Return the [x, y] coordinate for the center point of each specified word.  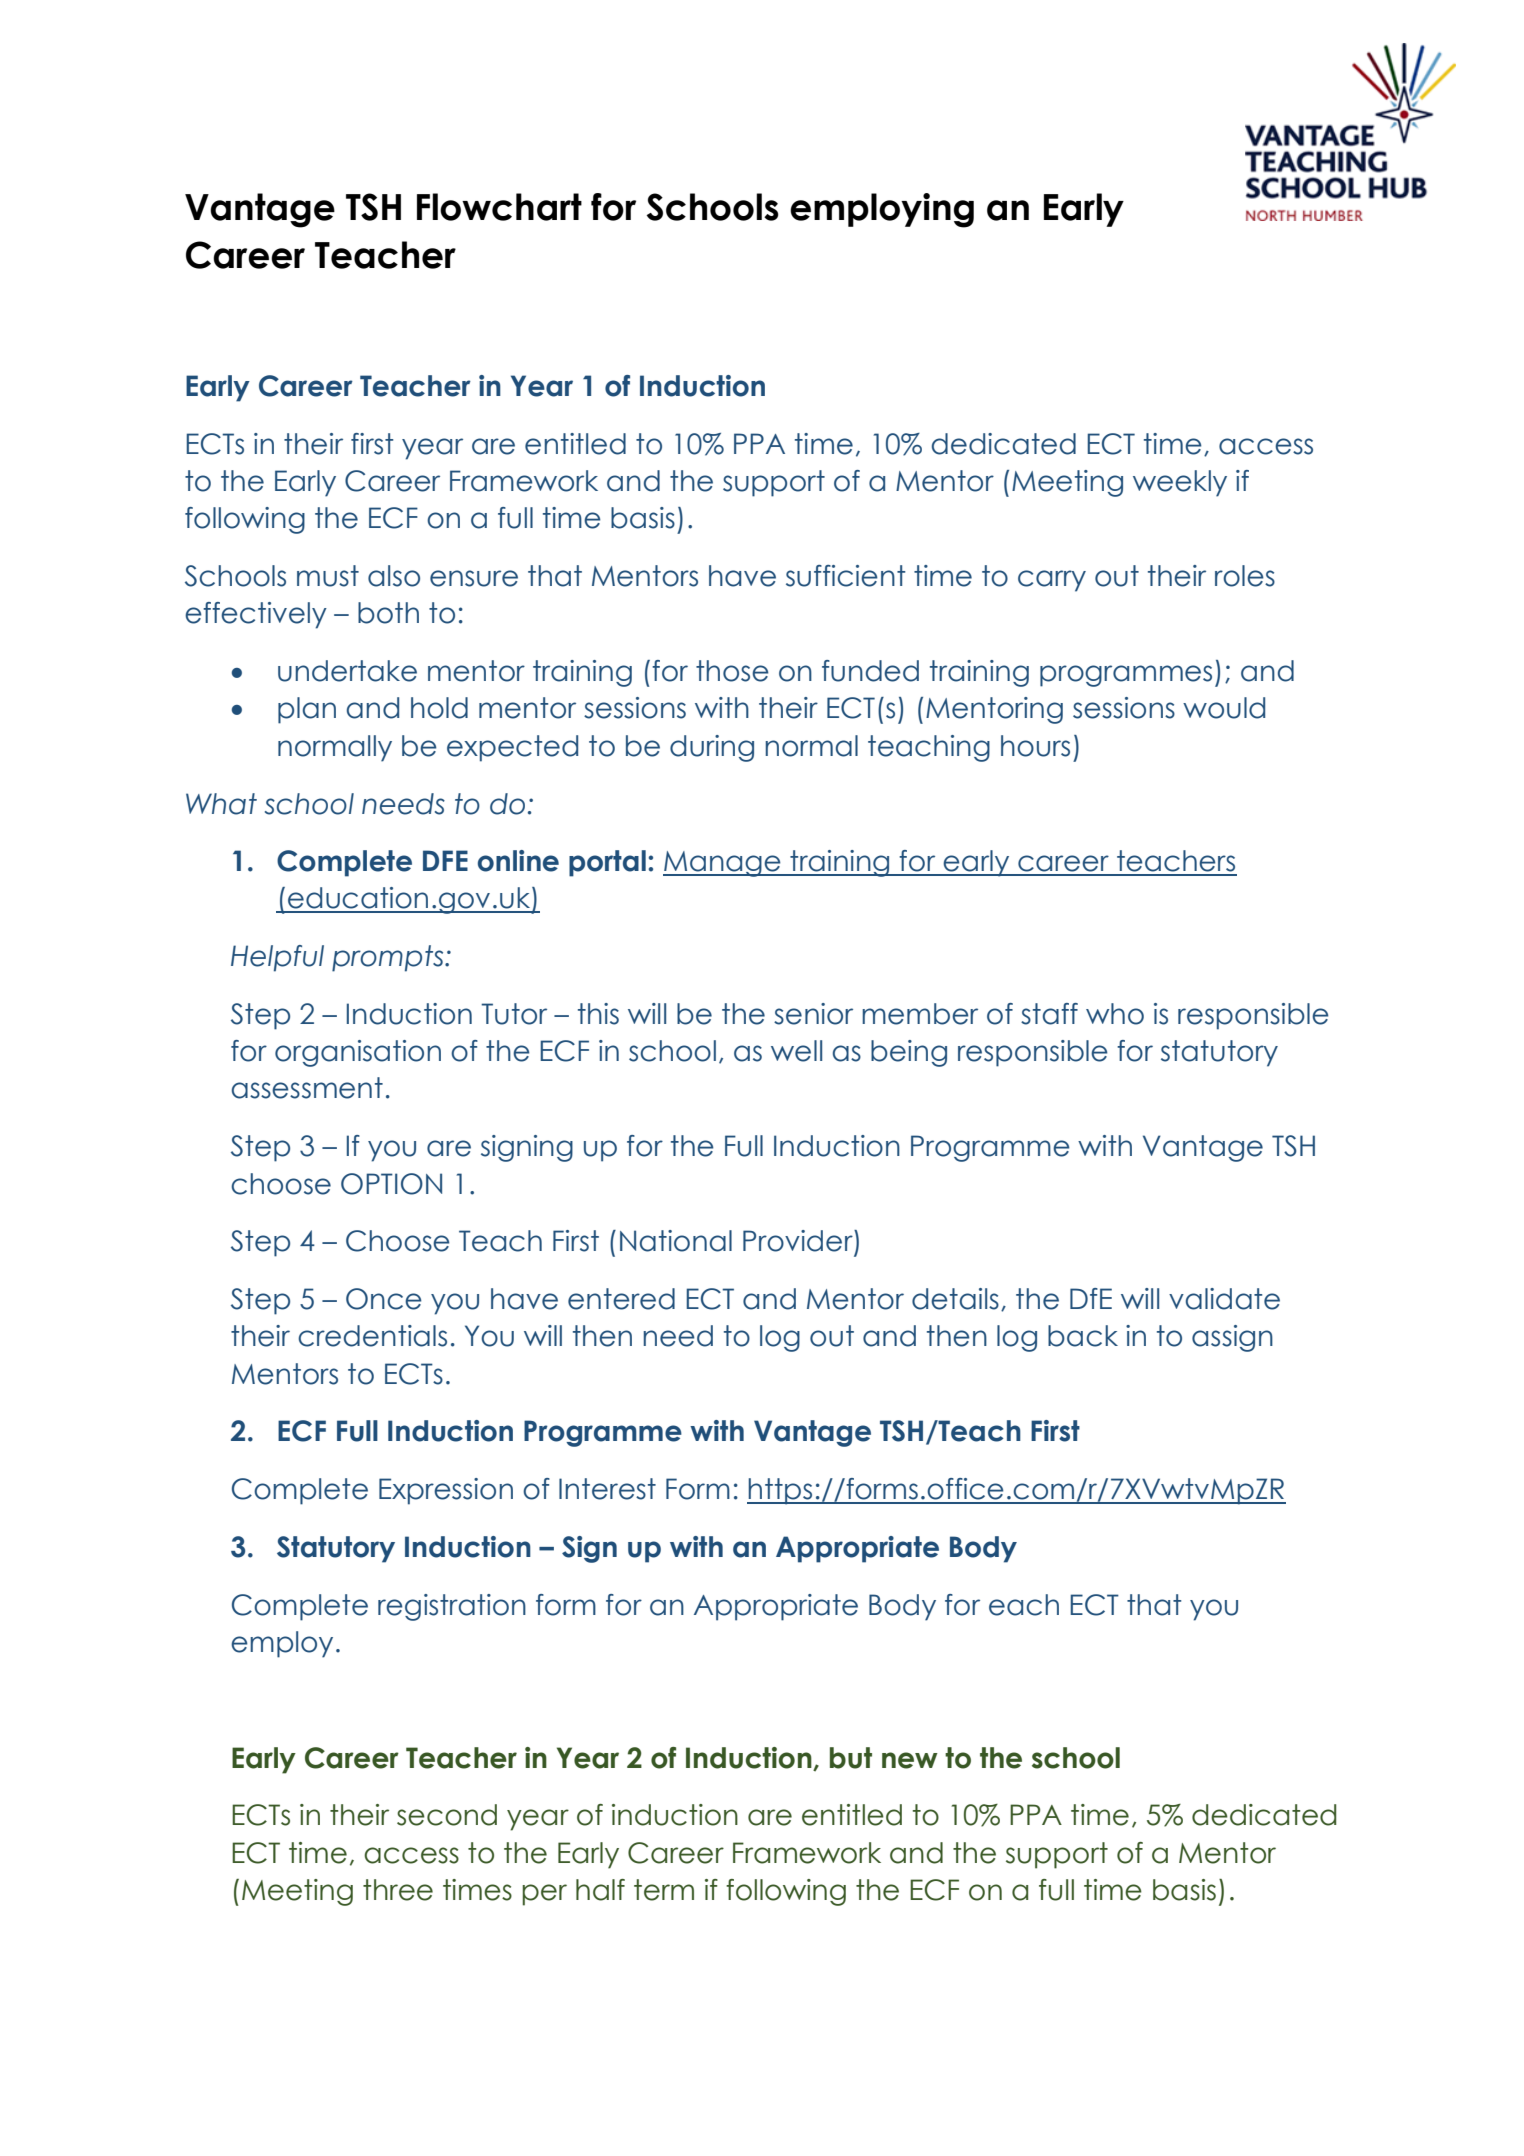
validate [1224, 1299]
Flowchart [499, 207]
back [1083, 1336]
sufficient [846, 576]
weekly [1180, 483]
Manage [723, 864]
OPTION [391, 1184]
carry [1052, 581]
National [676, 1241]
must [328, 576]
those [732, 671]
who [1115, 1014]
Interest [607, 1489]
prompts [389, 958]
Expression [446, 1491]
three [398, 1890]
